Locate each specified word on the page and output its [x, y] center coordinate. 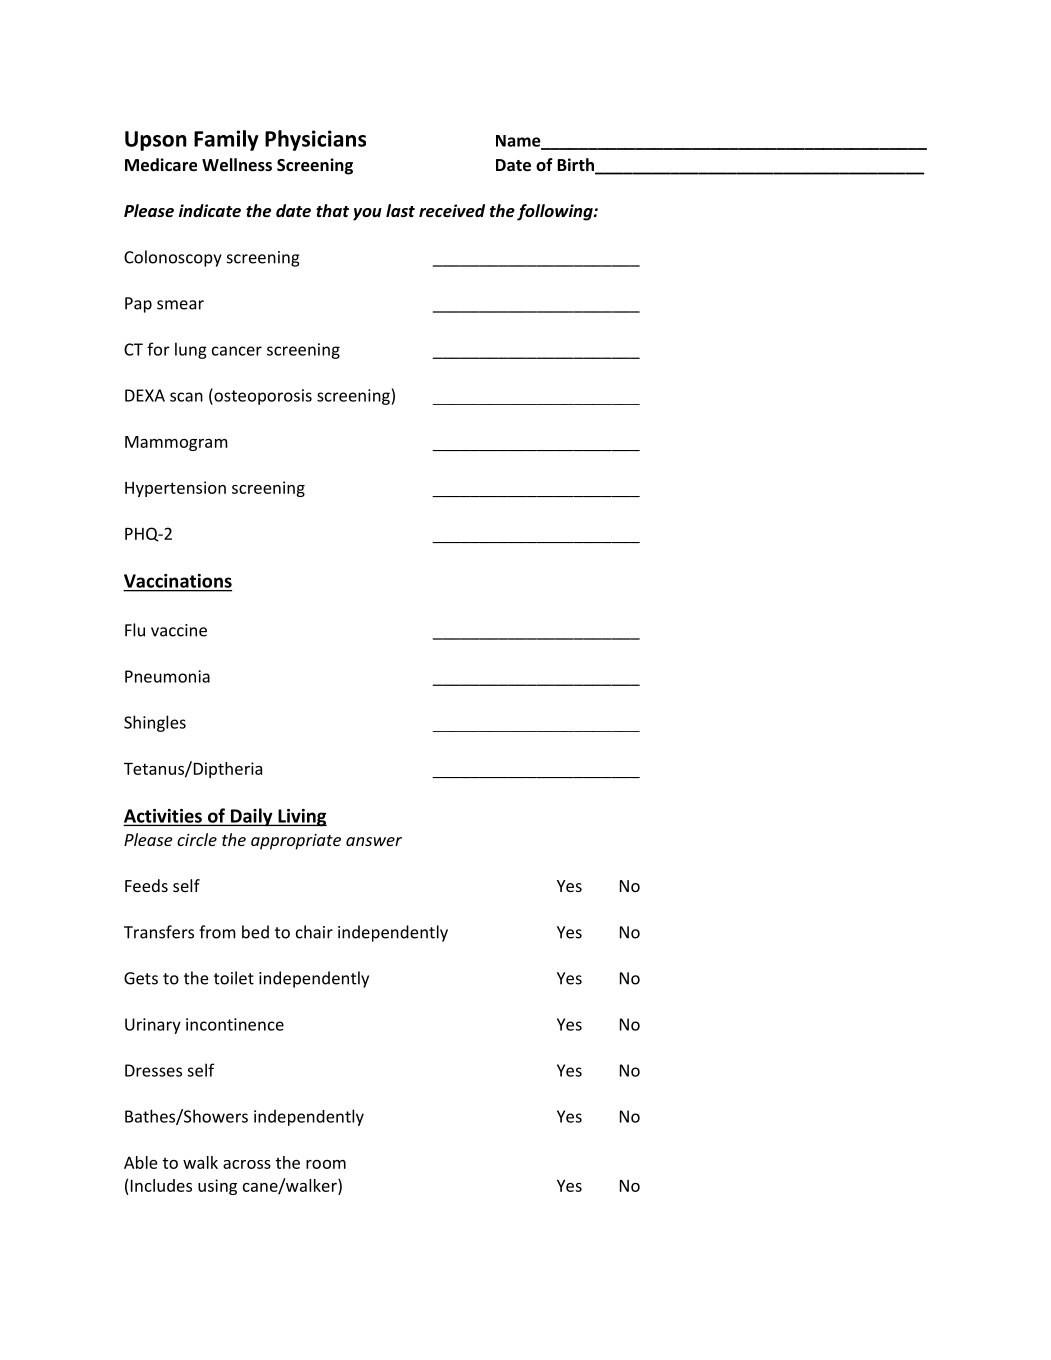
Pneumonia [167, 676]
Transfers [159, 932]
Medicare [161, 165]
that [332, 210]
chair [314, 932]
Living [301, 818]
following [556, 212]
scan [186, 397]
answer [374, 841]
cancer [237, 351]
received [452, 211]
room [326, 1164]
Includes [161, 1185]
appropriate [296, 842]
